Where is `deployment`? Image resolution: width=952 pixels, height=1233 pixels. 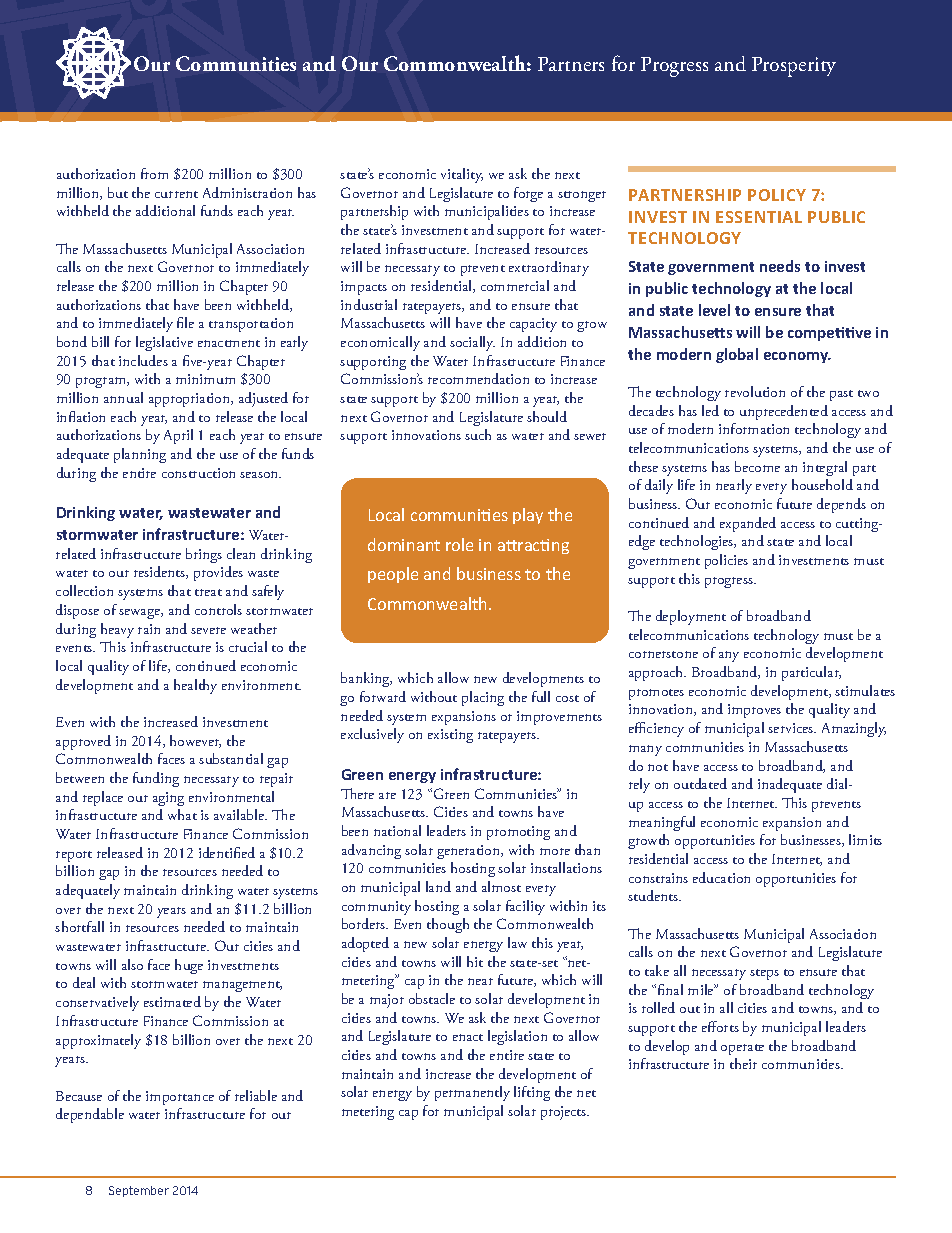
deployment is located at coordinates (691, 617).
